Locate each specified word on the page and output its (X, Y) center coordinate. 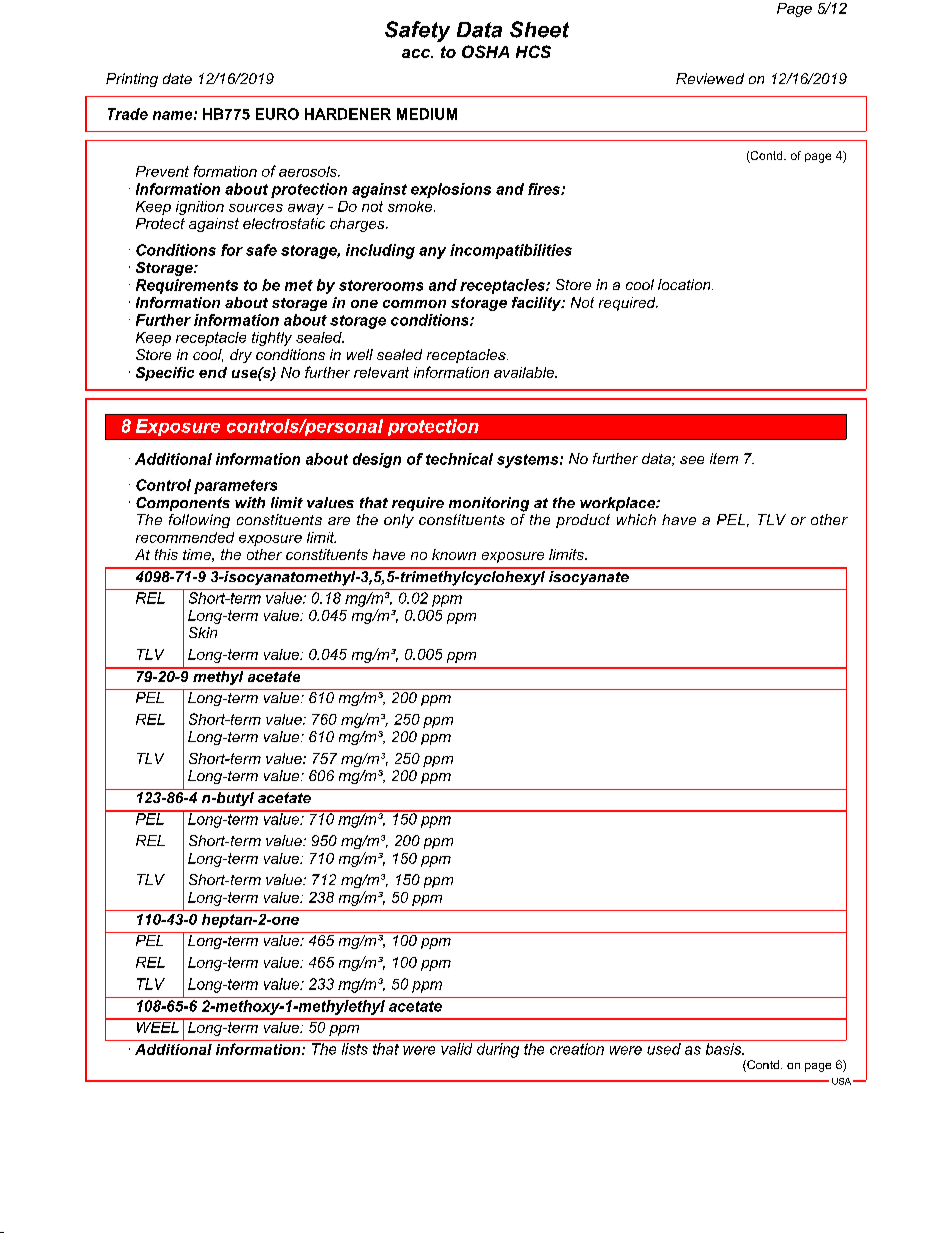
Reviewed (710, 78)
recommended (185, 537)
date (177, 78)
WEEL (157, 1026)
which (636, 519)
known (454, 554)
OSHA (485, 51)
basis (725, 1049)
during (498, 1050)
